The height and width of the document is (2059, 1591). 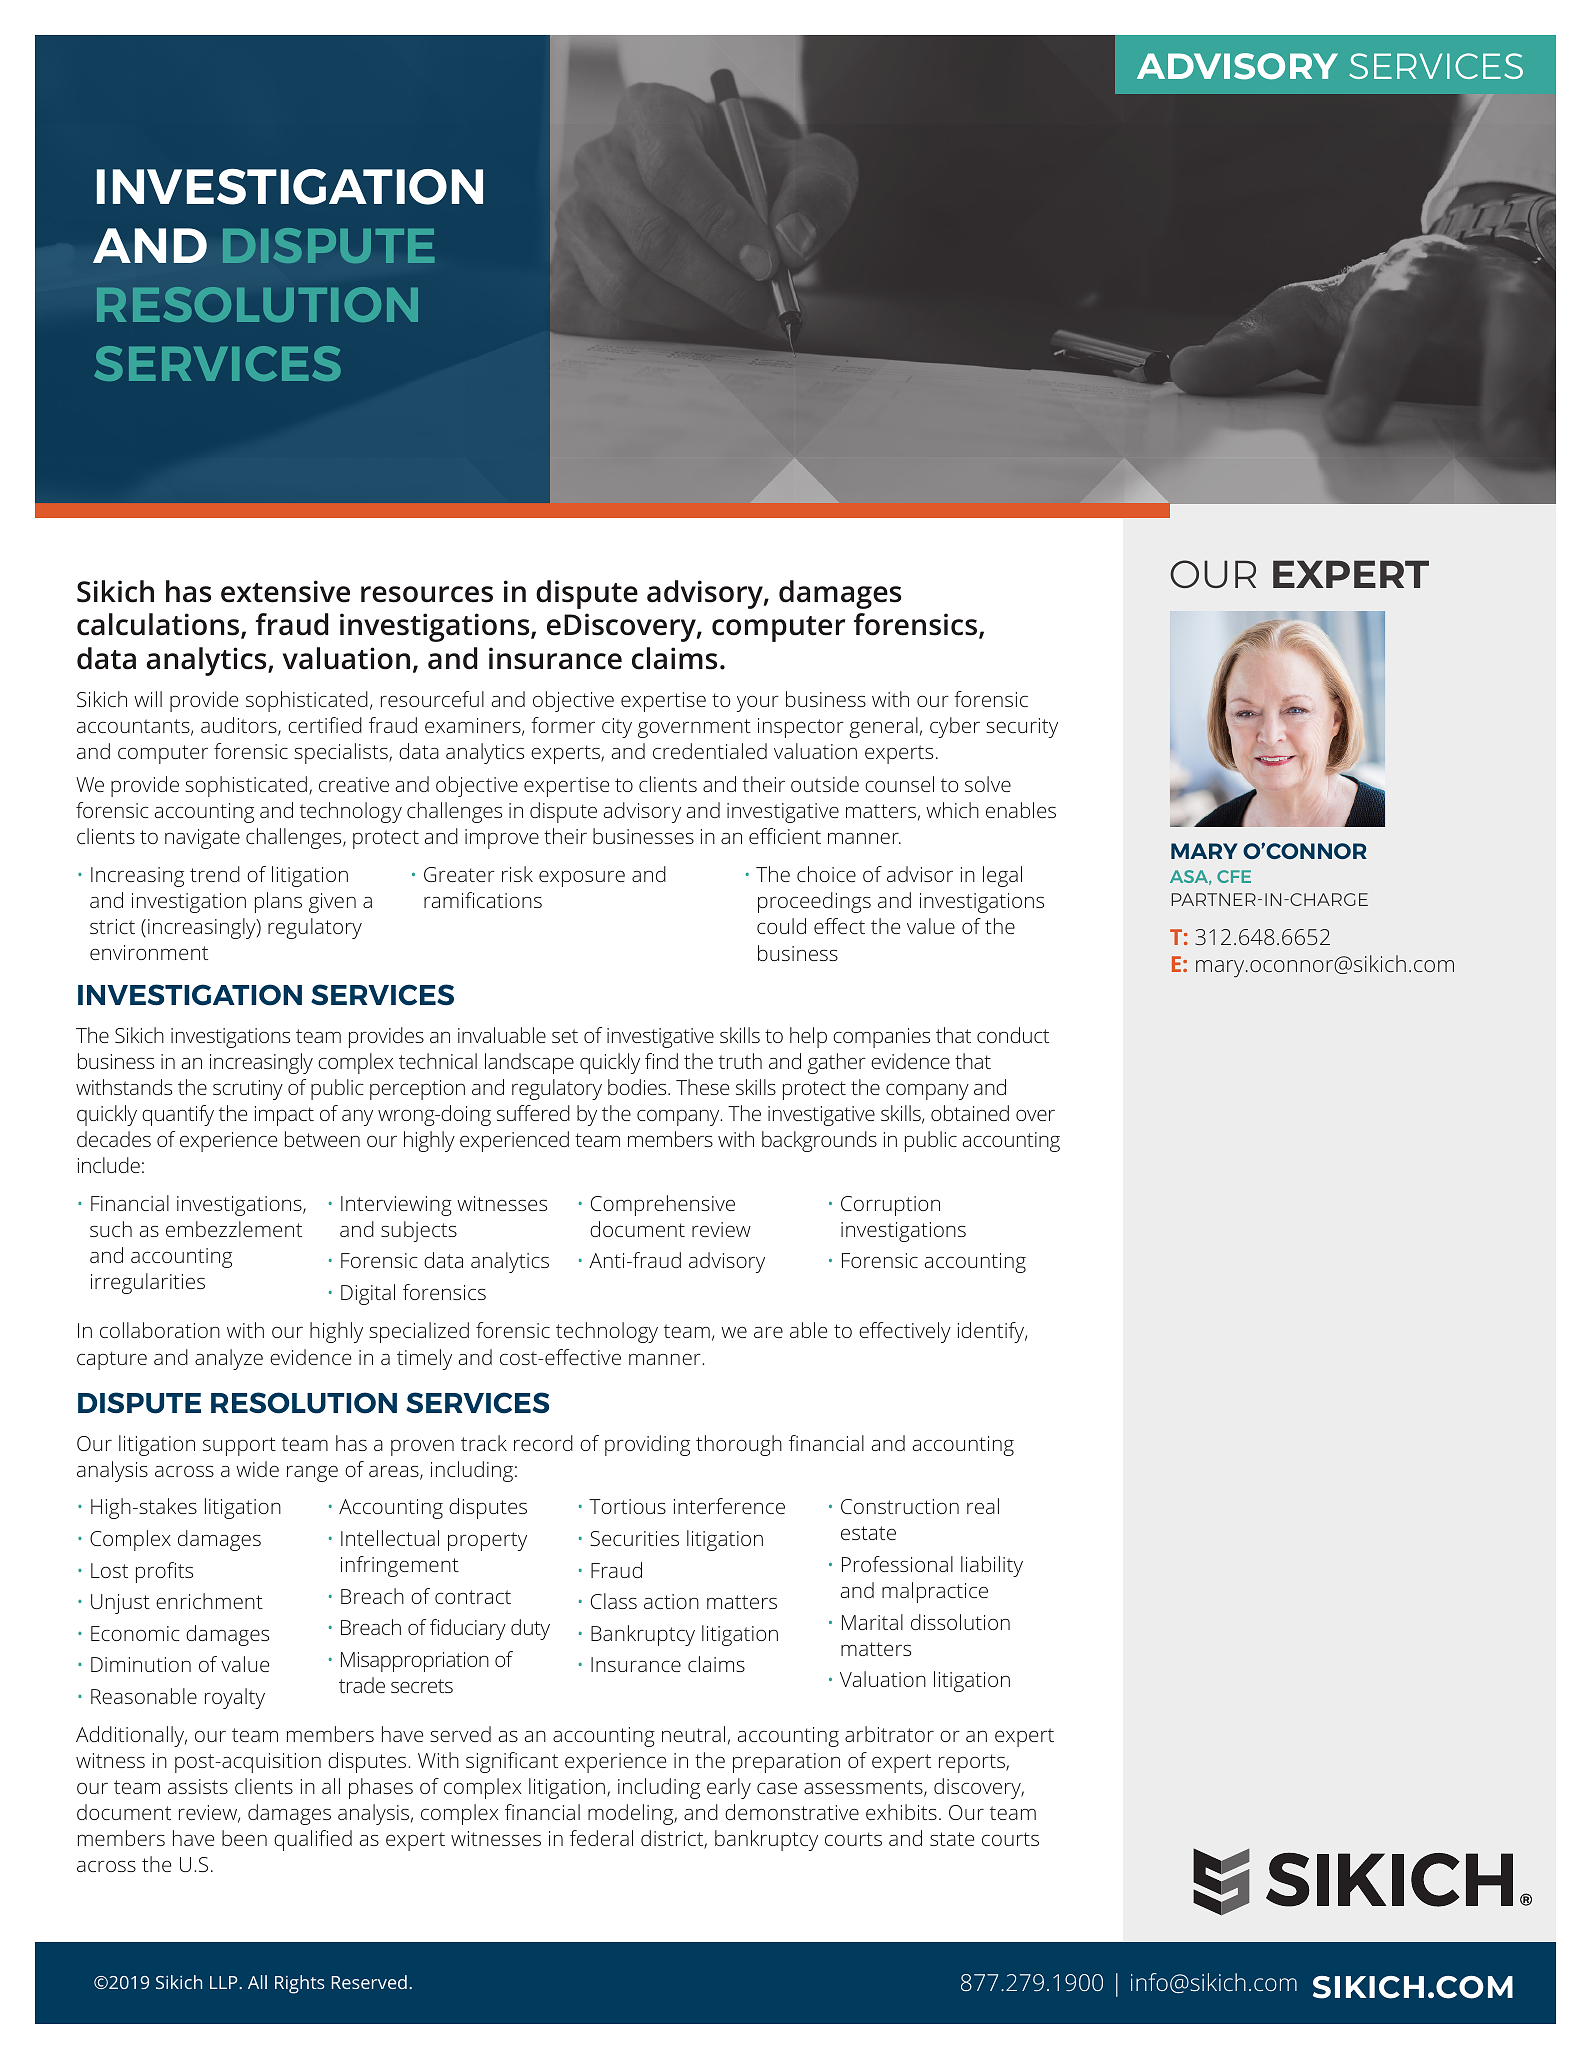 What do you see at coordinates (729, 1506) in the document?
I see `interference` at bounding box center [729, 1506].
